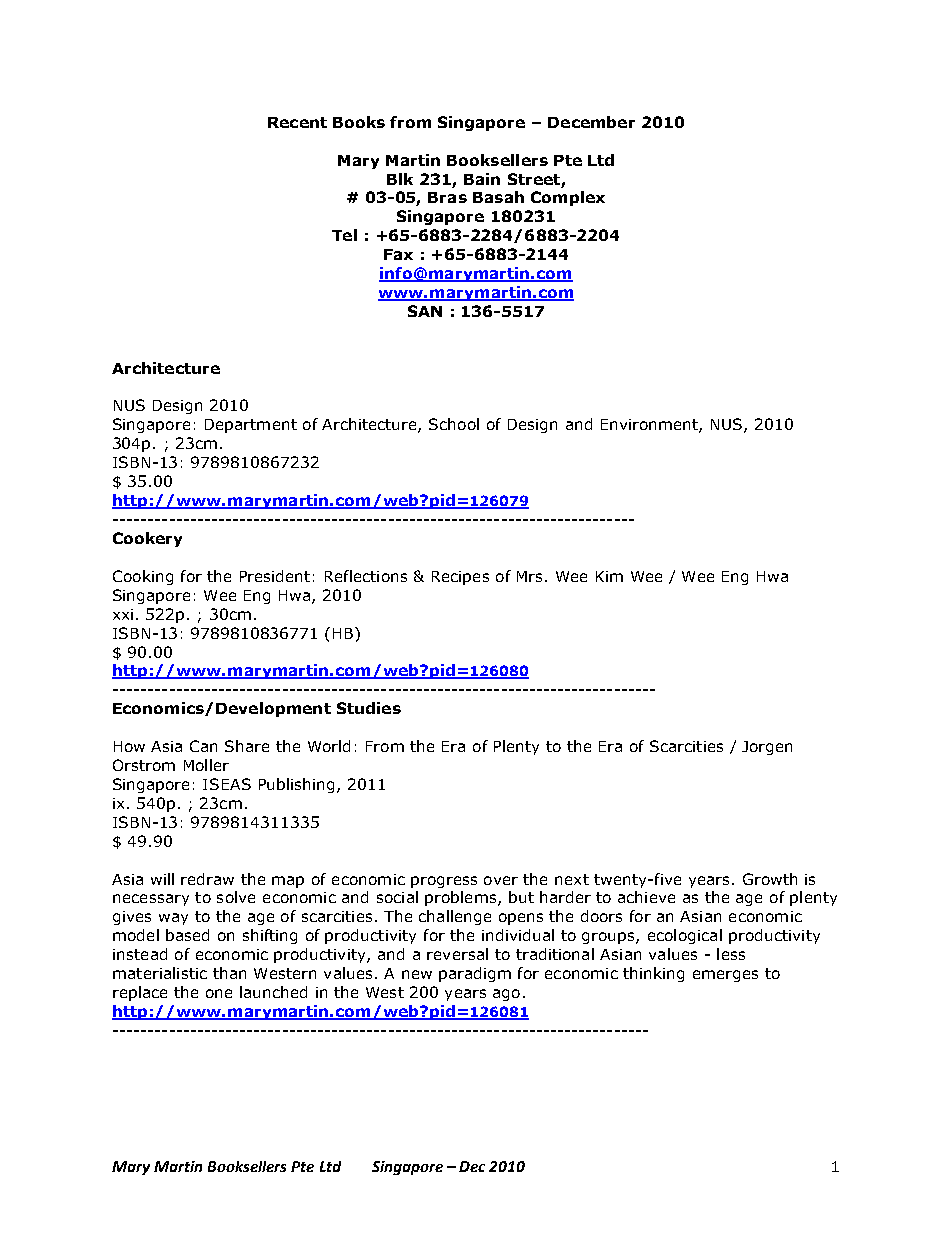  Describe the element at coordinates (460, 578) in the page. I see `Recipes` at that location.
